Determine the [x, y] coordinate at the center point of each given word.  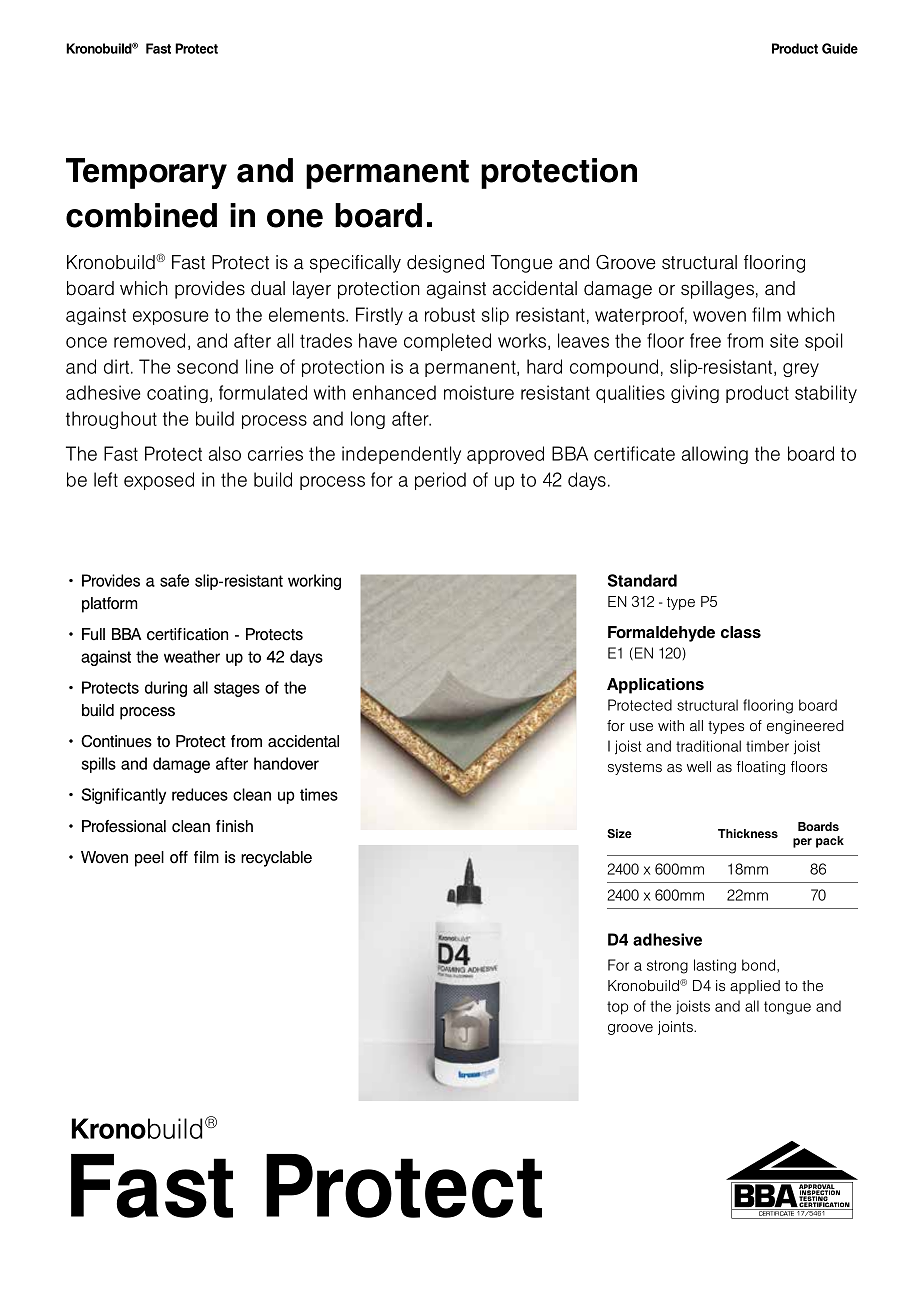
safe [174, 580]
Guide [840, 48]
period [440, 481]
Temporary [146, 173]
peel [149, 859]
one [295, 218]
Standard [642, 580]
